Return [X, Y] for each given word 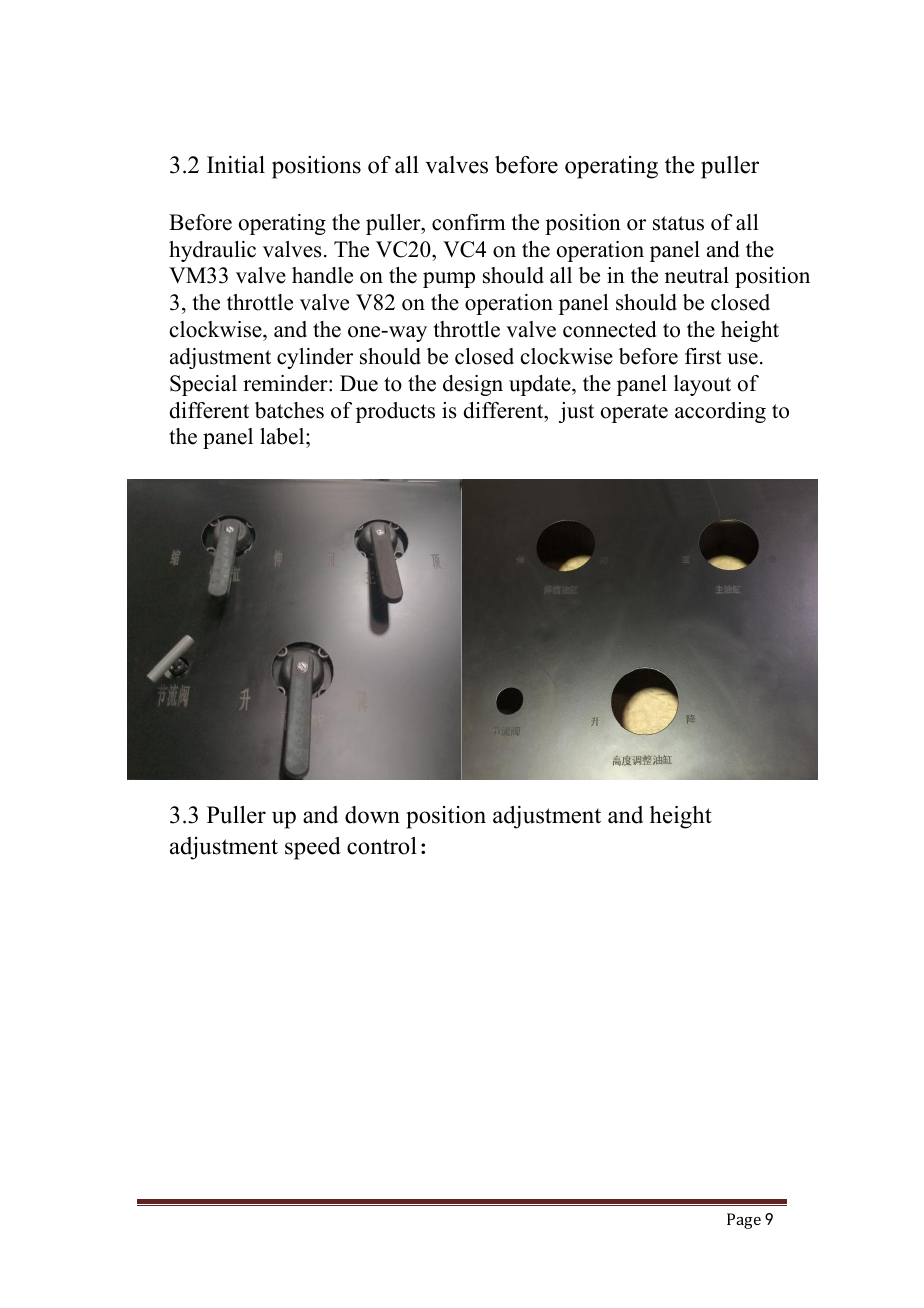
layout [702, 385]
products [395, 412]
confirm [469, 222]
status [678, 223]
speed [313, 848]
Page [744, 1221]
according [720, 412]
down [372, 815]
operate [634, 413]
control [382, 846]
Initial [236, 164]
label [283, 436]
